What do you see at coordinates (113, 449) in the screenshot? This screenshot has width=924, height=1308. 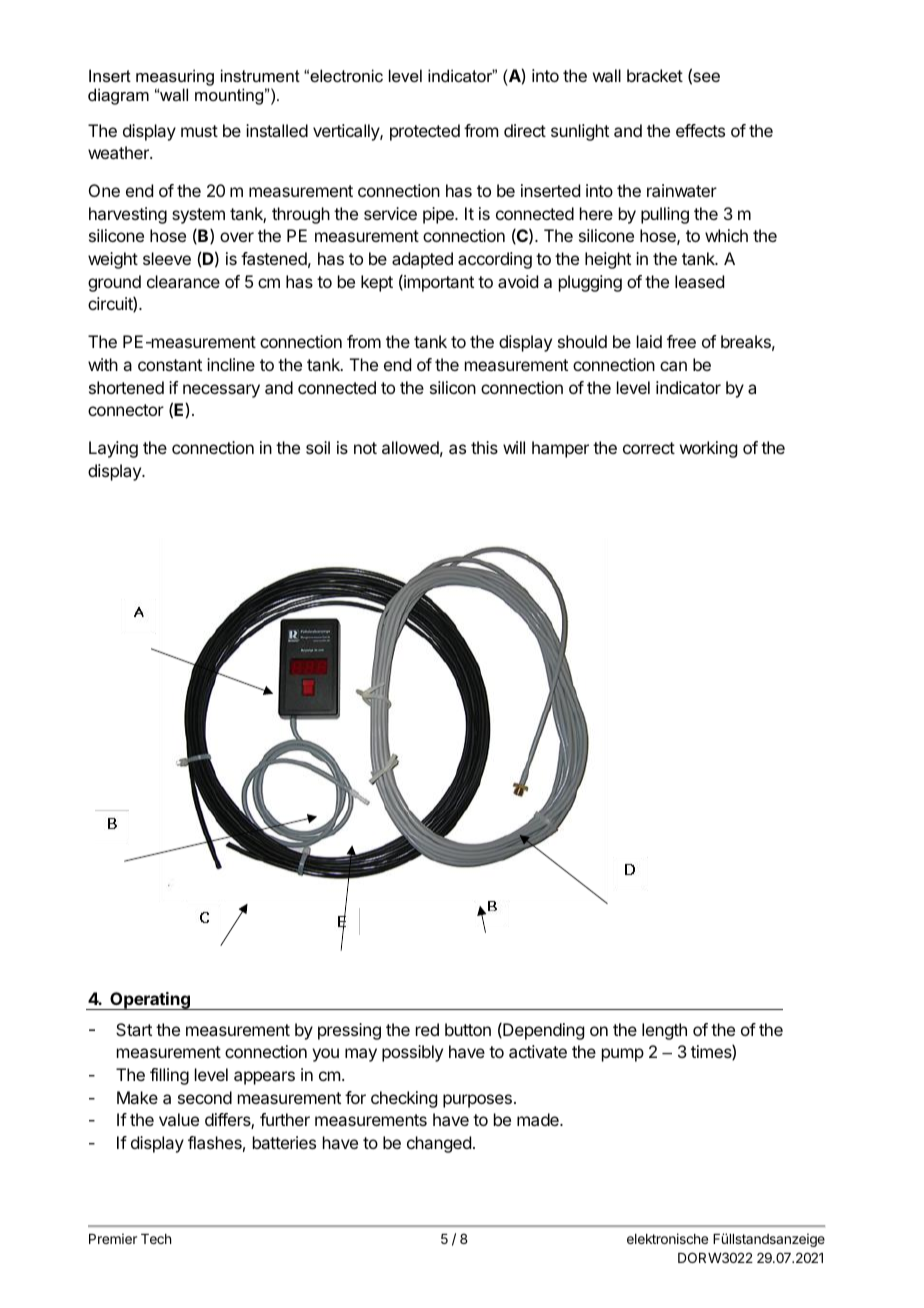 I see `Laying` at bounding box center [113, 449].
